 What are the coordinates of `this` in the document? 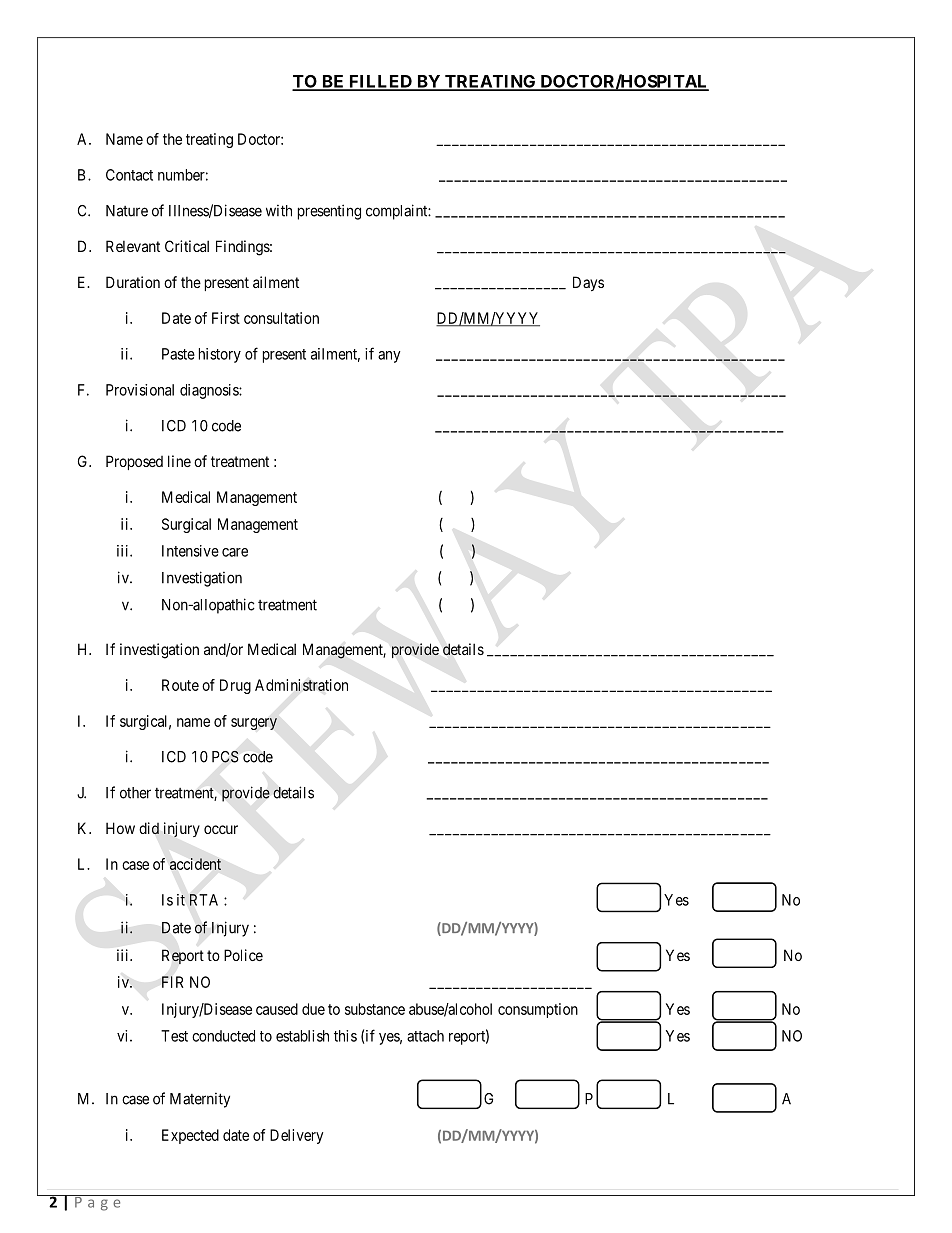 It's located at (345, 1036).
